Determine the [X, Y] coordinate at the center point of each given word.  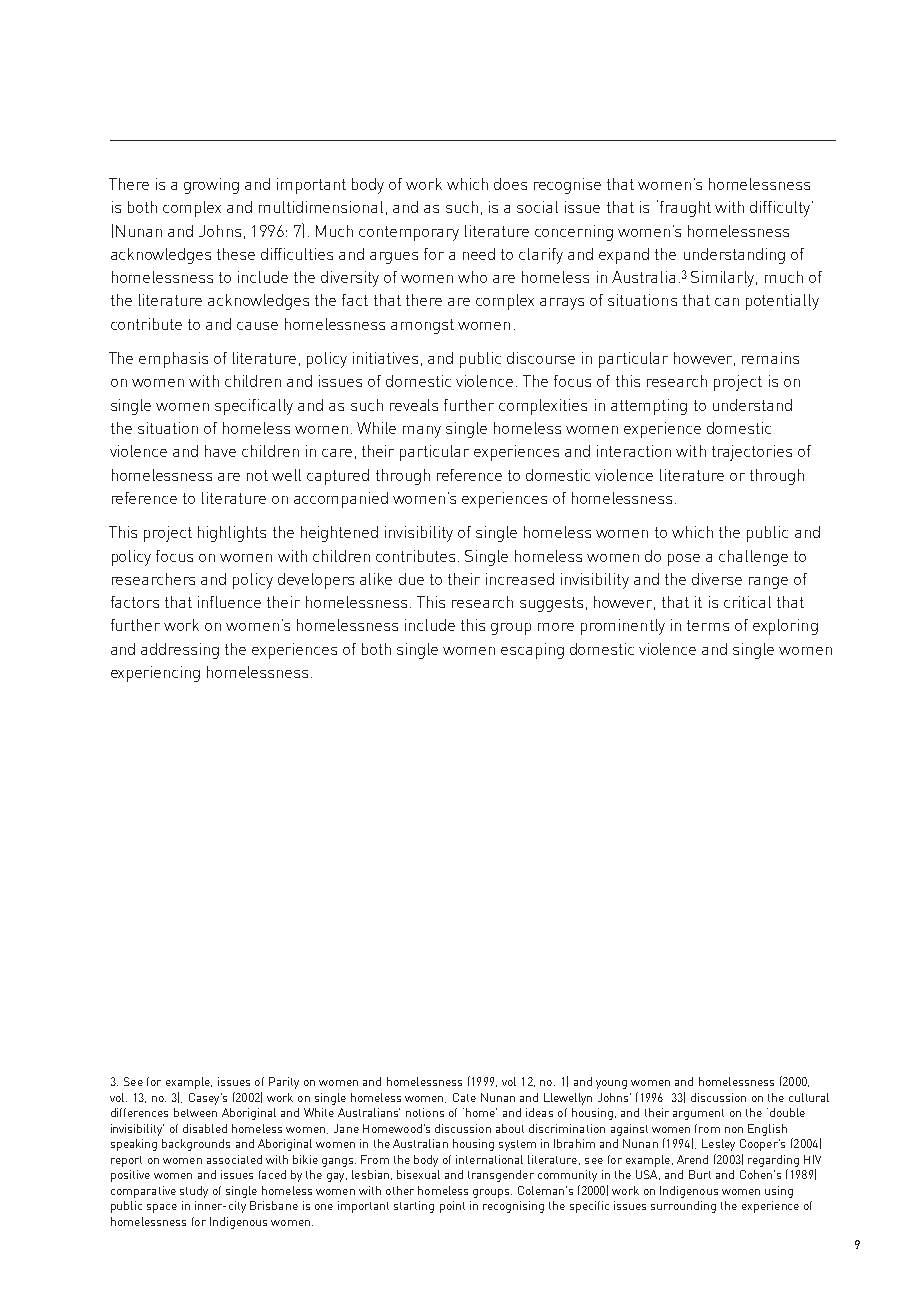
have [220, 451]
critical [747, 602]
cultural [809, 1097]
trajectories [752, 453]
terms [708, 625]
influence [229, 602]
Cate [464, 1097]
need [479, 254]
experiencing [155, 674]
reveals [414, 405]
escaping [532, 651]
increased [520, 579]
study [194, 1192]
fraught [684, 208]
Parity [284, 1083]
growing [211, 186]
